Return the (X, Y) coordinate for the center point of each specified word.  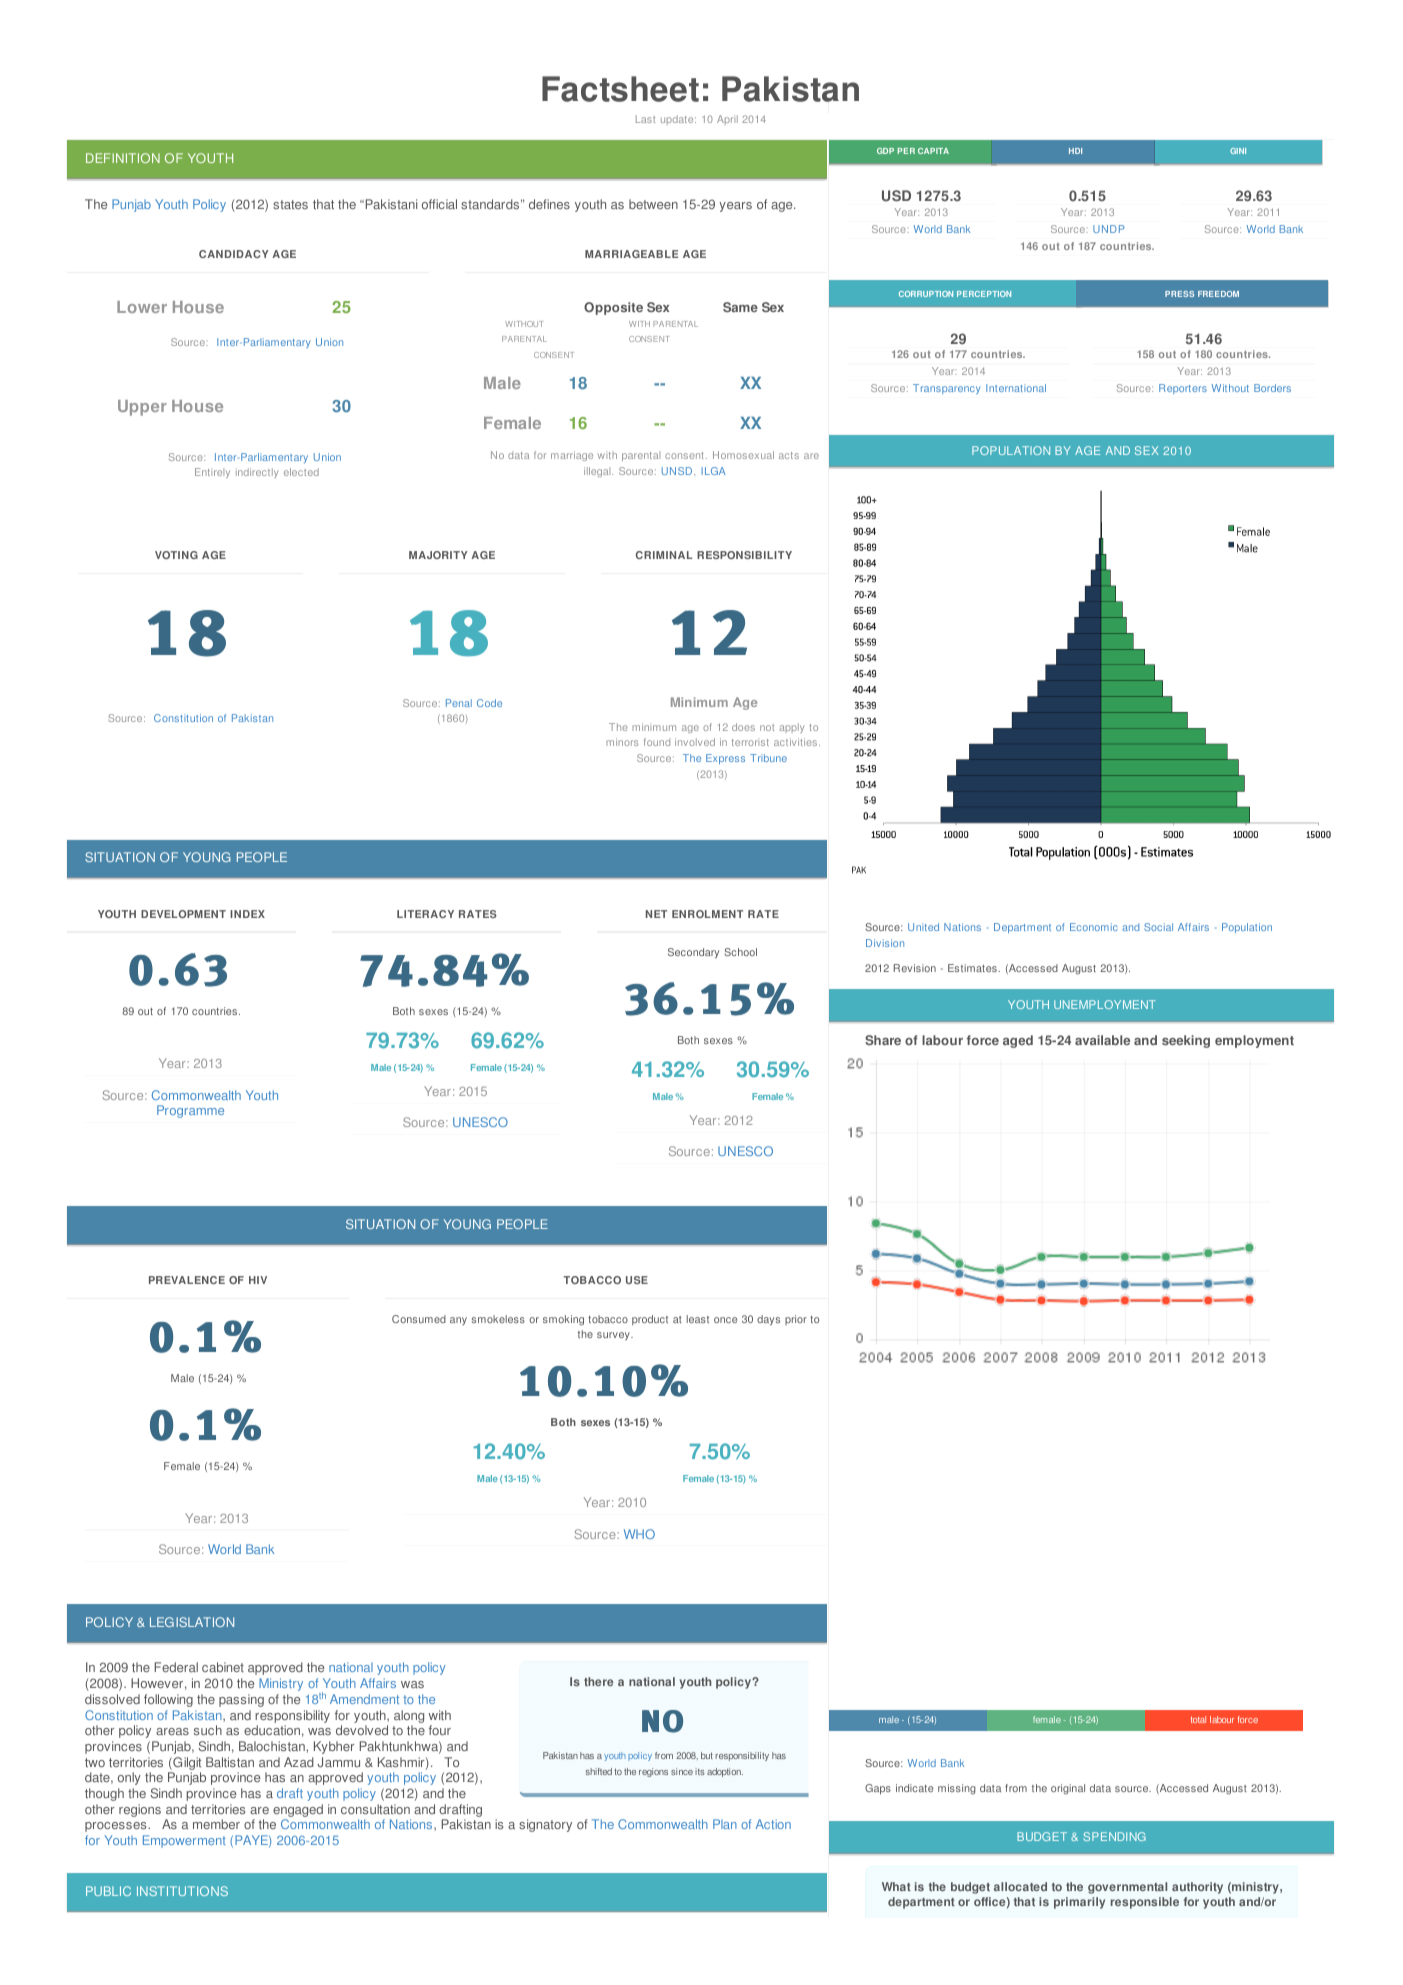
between (653, 204)
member (216, 1824)
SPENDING (1114, 1836)
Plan (725, 1824)
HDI (1075, 151)
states (290, 204)
